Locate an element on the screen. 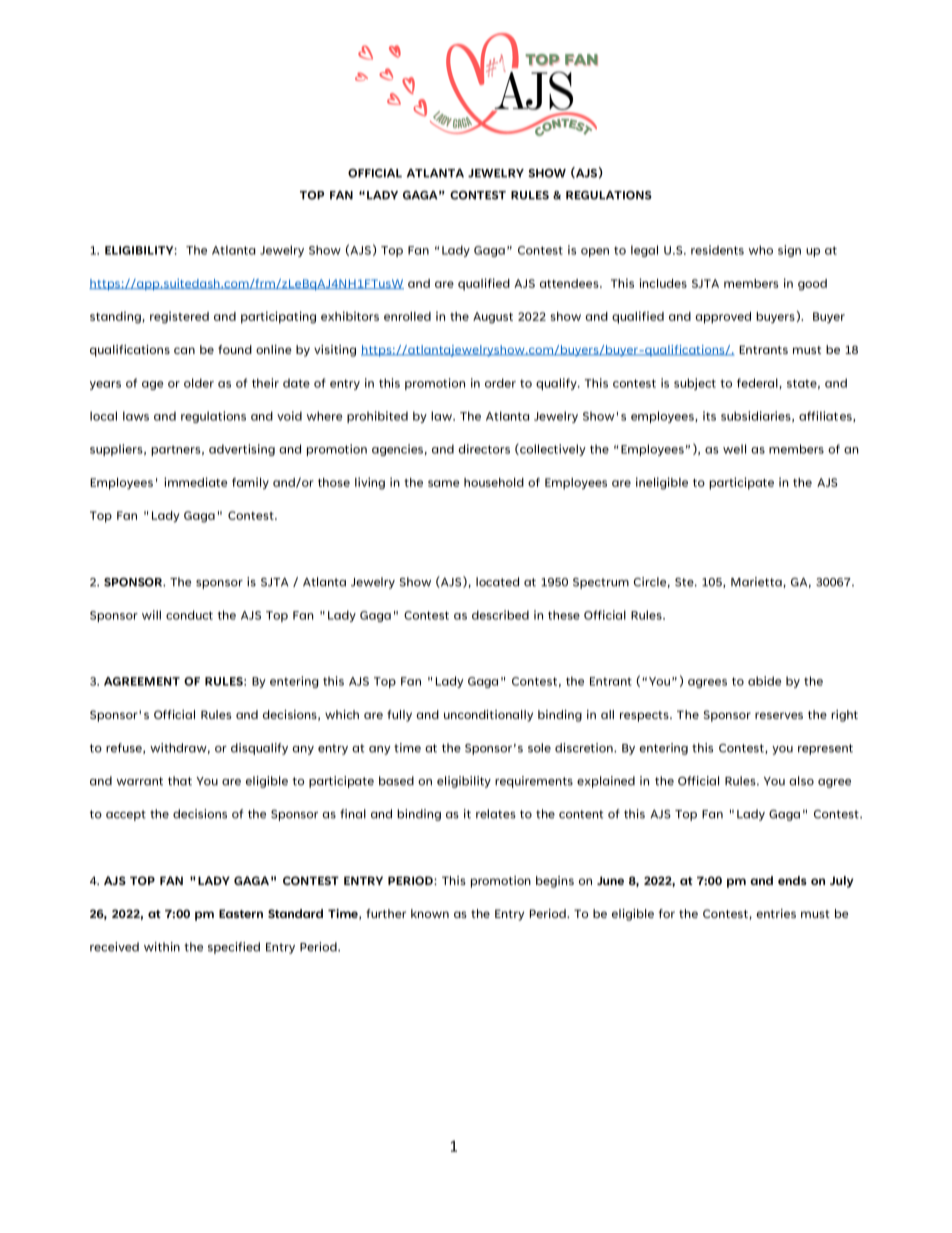 Image resolution: width=952 pixels, height=1233 pixels. registered is located at coordinates (179, 317).
